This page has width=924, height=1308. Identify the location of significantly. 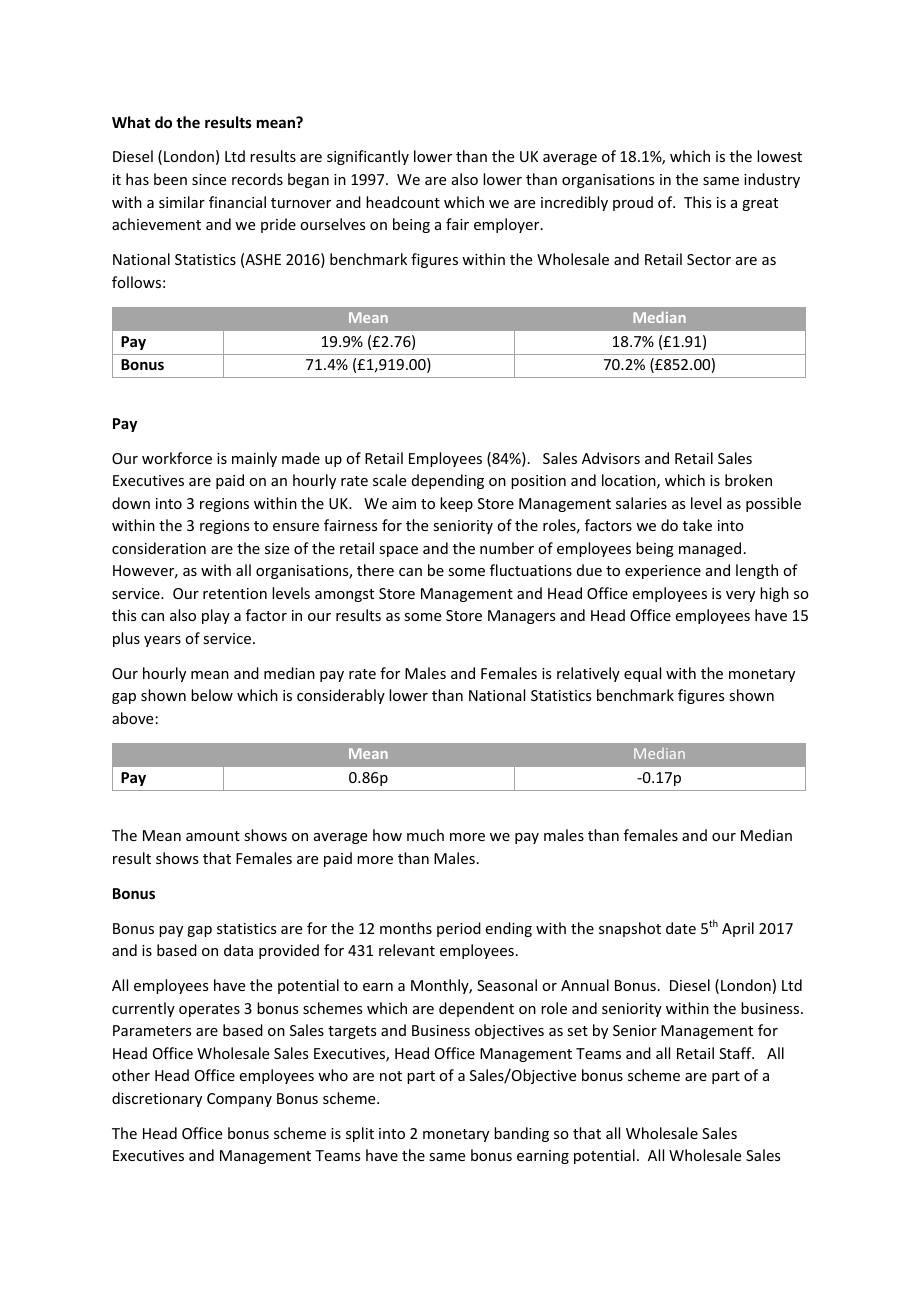
(368, 157).
